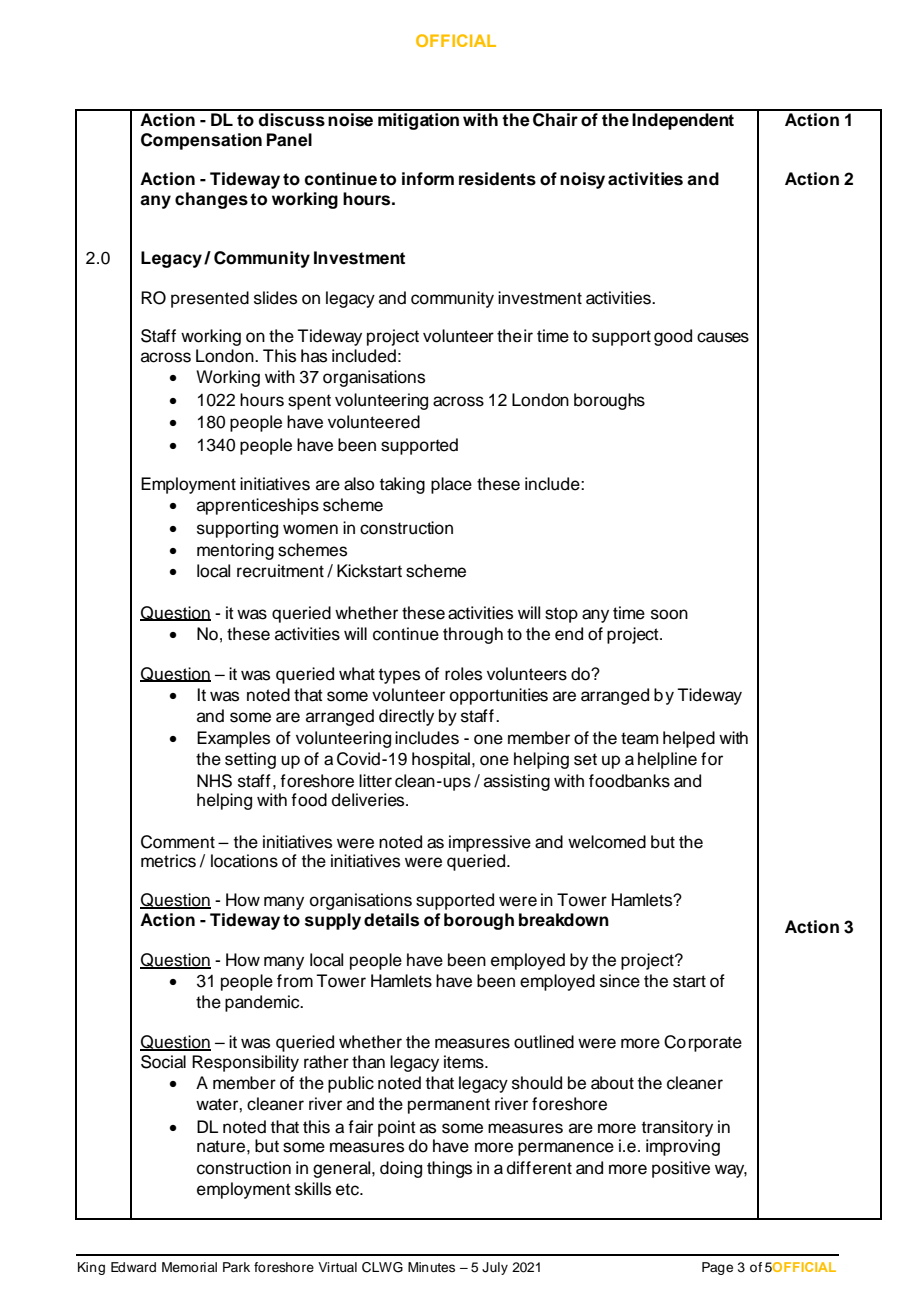 Image resolution: width=924 pixels, height=1308 pixels. Describe the element at coordinates (582, 180) in the document. I see `noisy` at that location.
